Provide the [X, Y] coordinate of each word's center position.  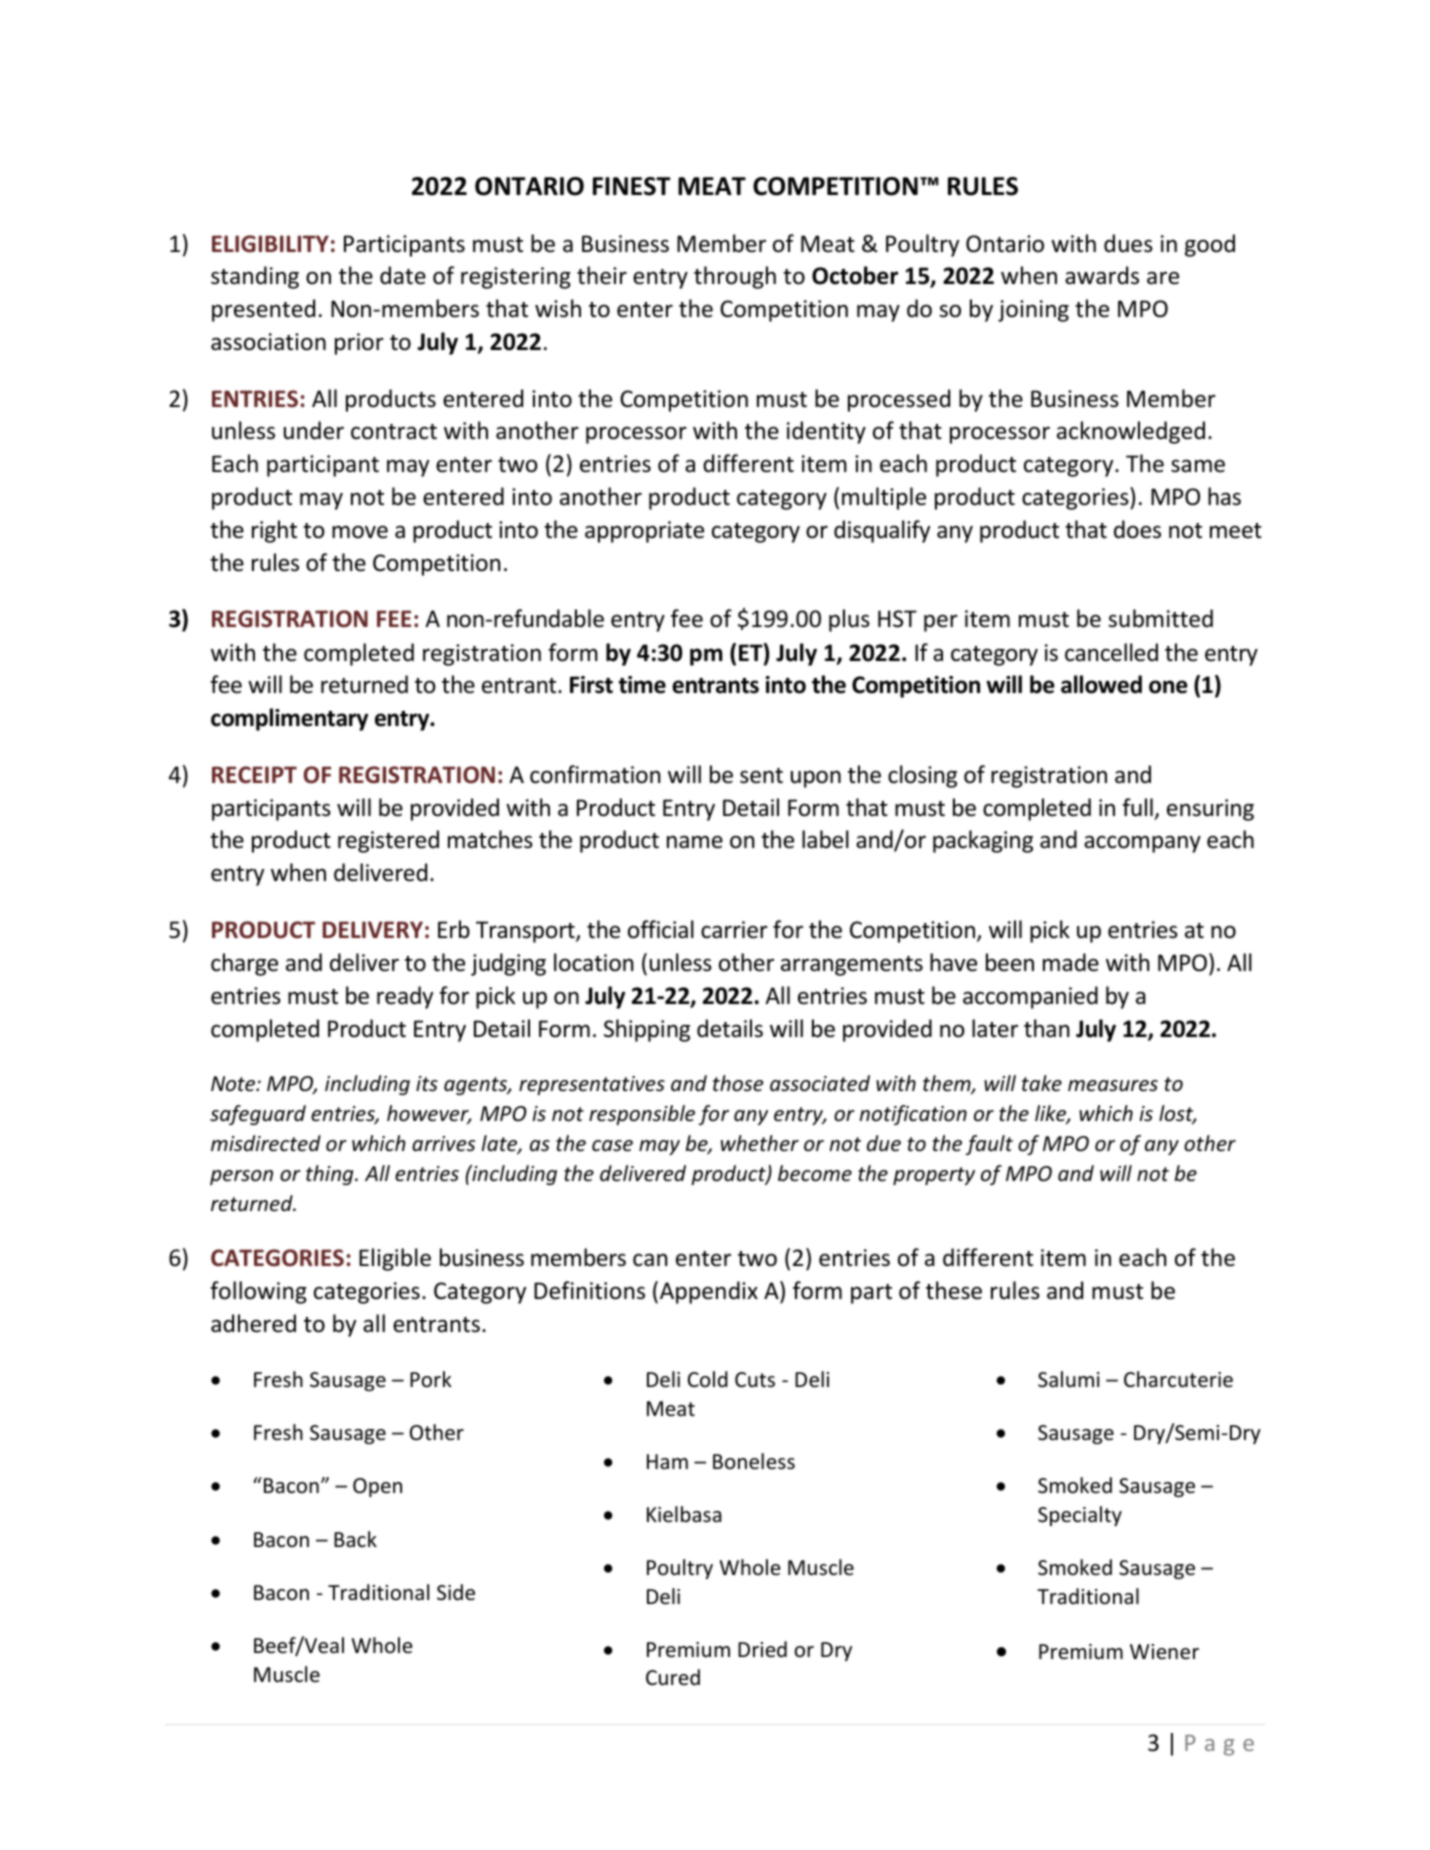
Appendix [709, 1292]
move [360, 532]
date [403, 275]
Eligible [395, 1259]
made [1071, 962]
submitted [1160, 618]
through [735, 277]
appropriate [644, 532]
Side [456, 1592]
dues [1128, 243]
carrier [734, 930]
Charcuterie [1178, 1379]
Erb [454, 929]
